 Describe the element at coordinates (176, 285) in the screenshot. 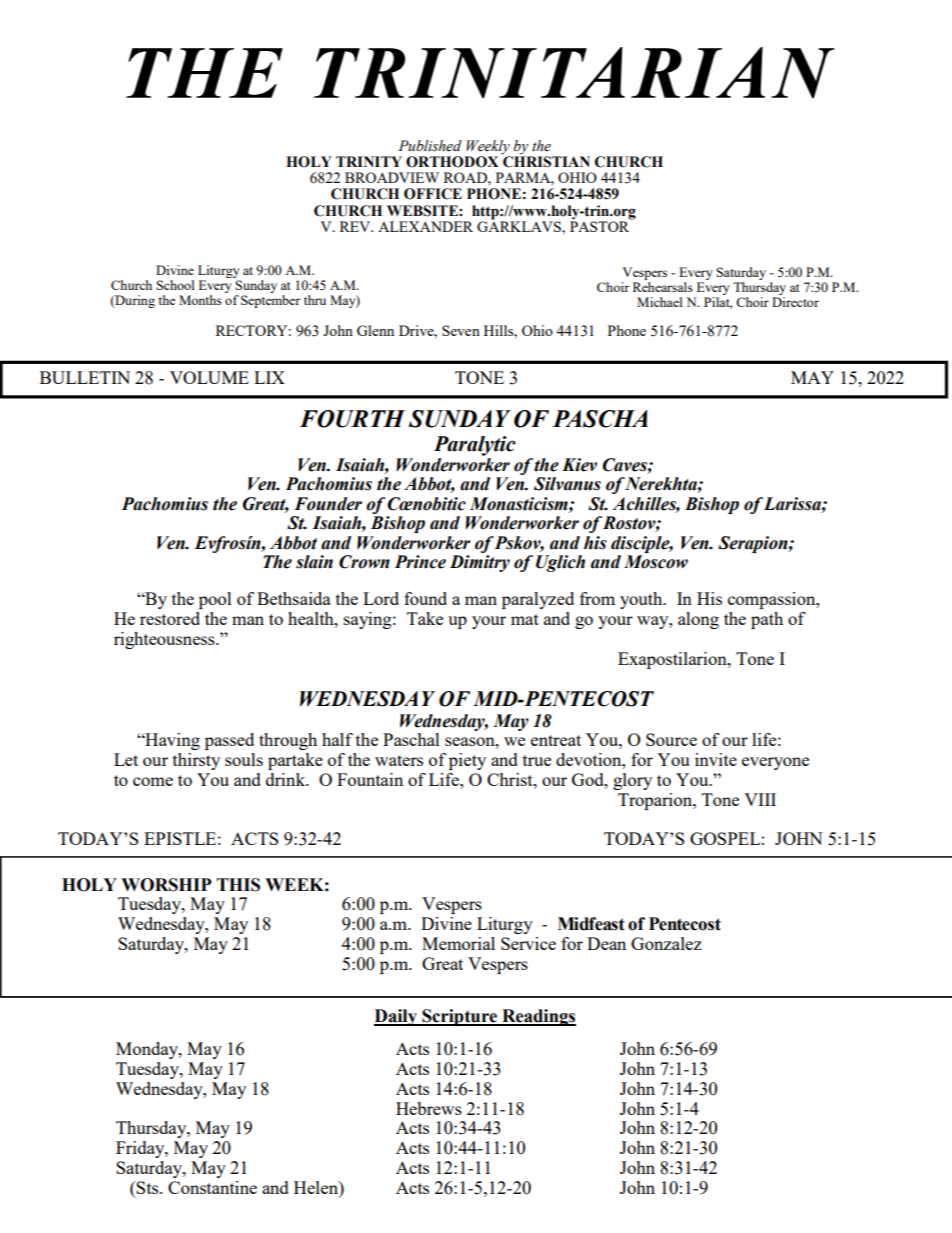

I see `School` at that location.
